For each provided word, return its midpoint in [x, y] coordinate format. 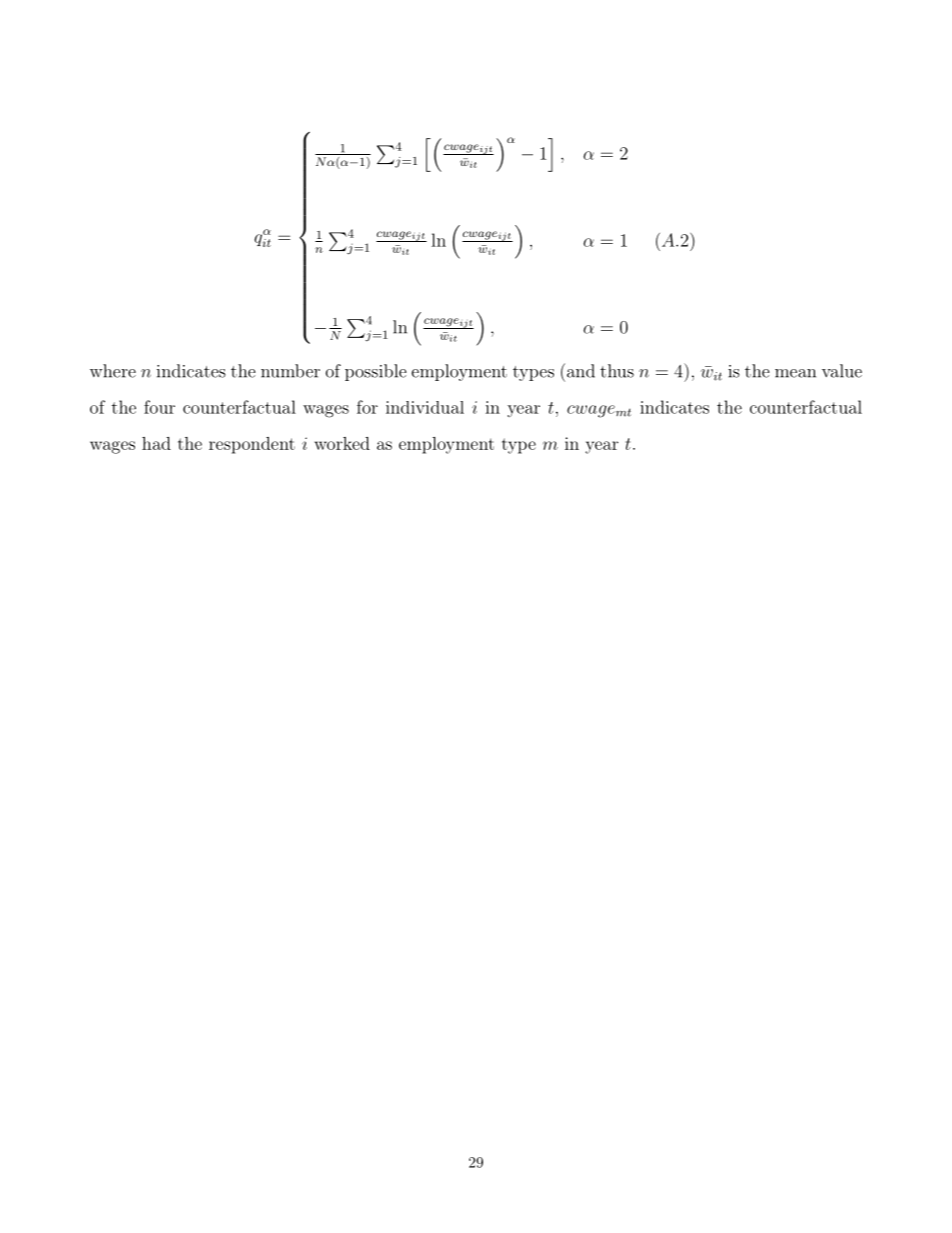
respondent [252, 445]
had [156, 443]
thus [617, 371]
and [579, 370]
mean [795, 373]
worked [342, 443]
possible [376, 372]
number [290, 371]
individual [425, 407]
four [159, 407]
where [113, 371]
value [842, 371]
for [367, 407]
